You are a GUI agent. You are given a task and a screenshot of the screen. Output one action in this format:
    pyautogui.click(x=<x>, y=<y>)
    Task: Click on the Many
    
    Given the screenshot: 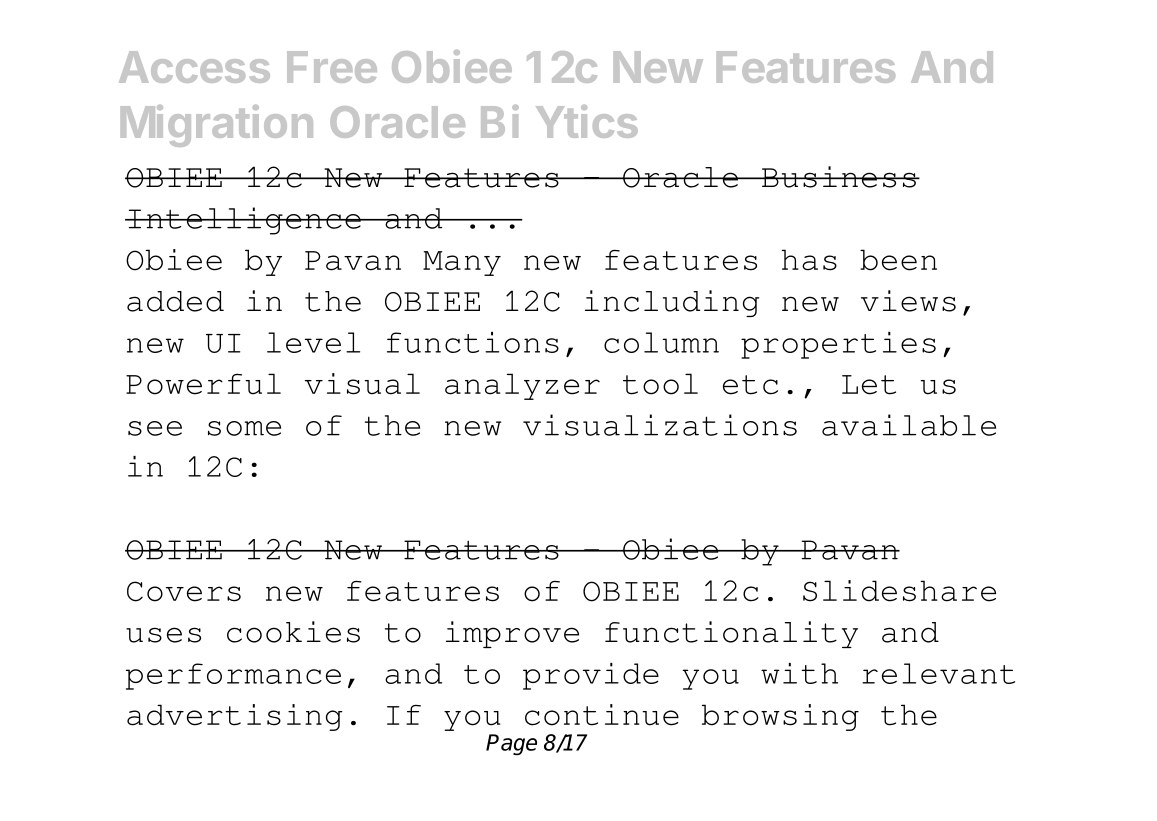 What is the action you would take?
    pyautogui.click(x=462, y=263)
